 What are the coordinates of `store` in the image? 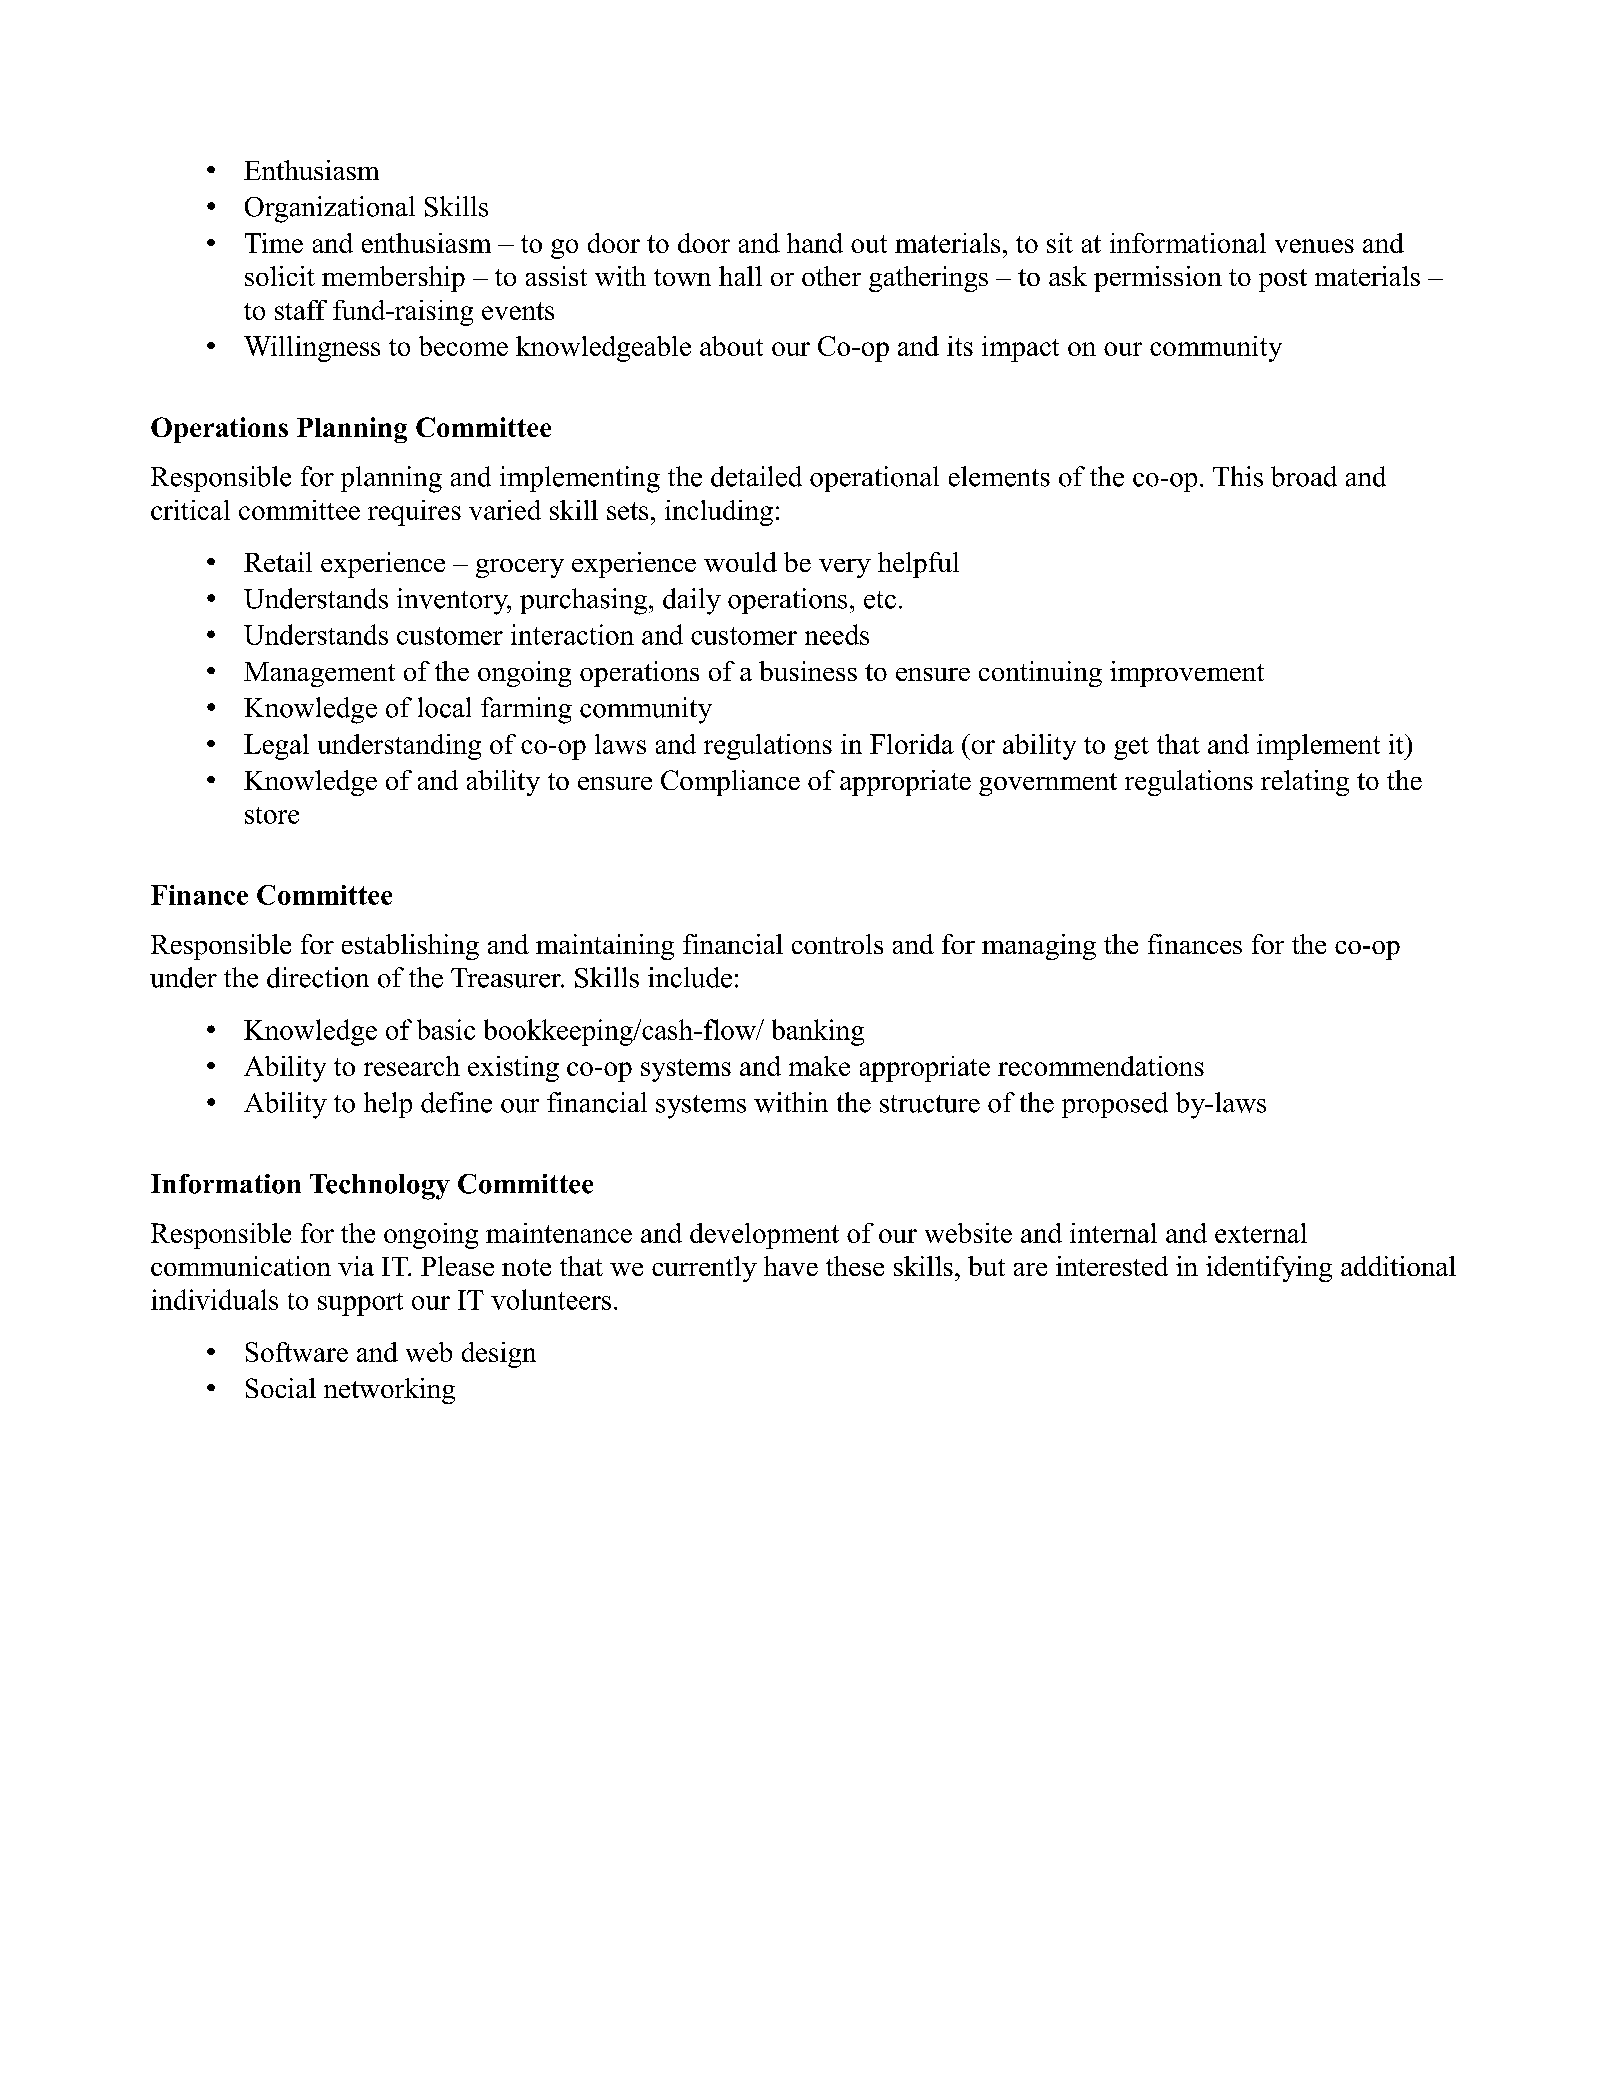 It's located at (272, 815).
